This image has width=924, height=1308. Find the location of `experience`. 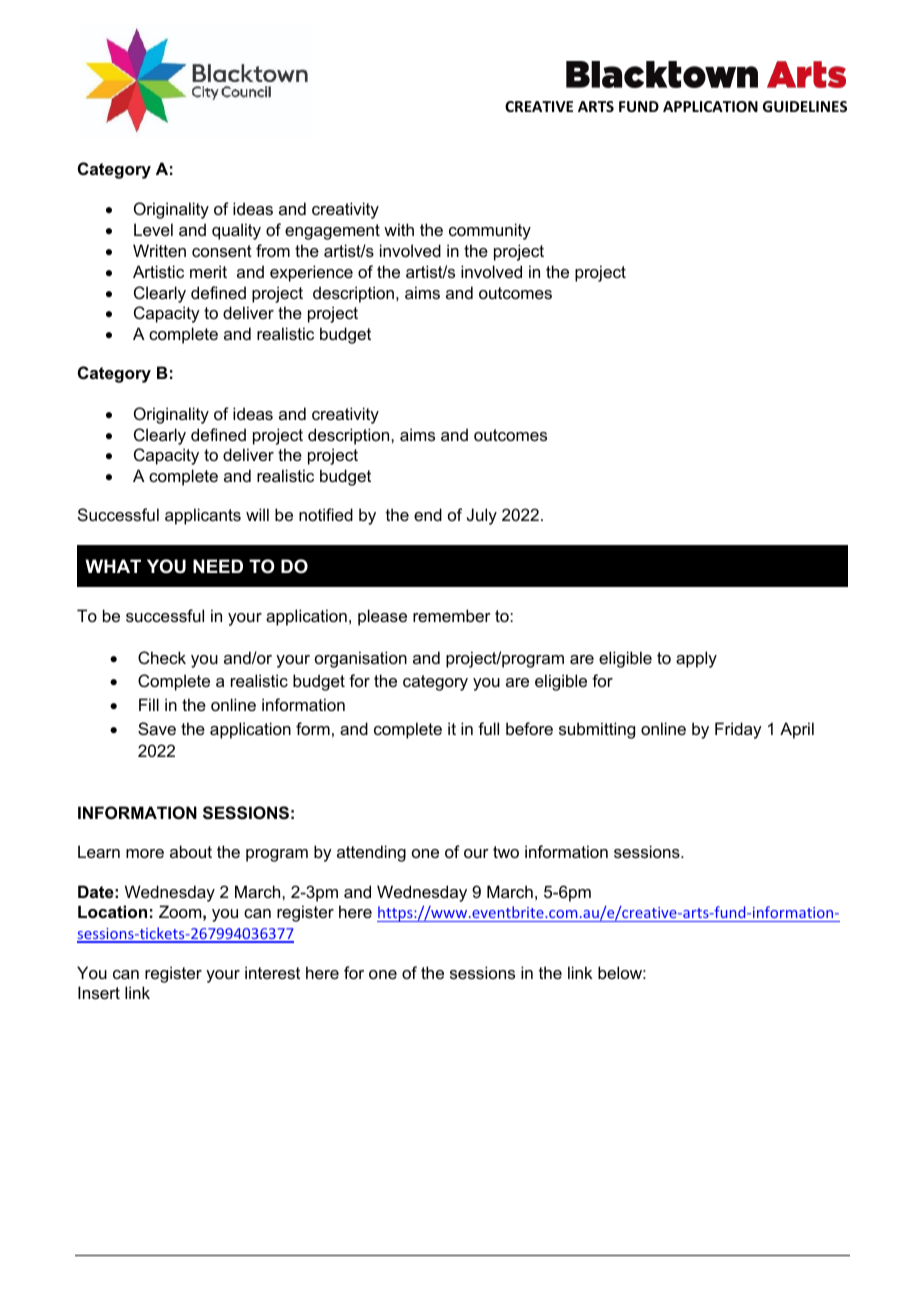

experience is located at coordinates (311, 273).
